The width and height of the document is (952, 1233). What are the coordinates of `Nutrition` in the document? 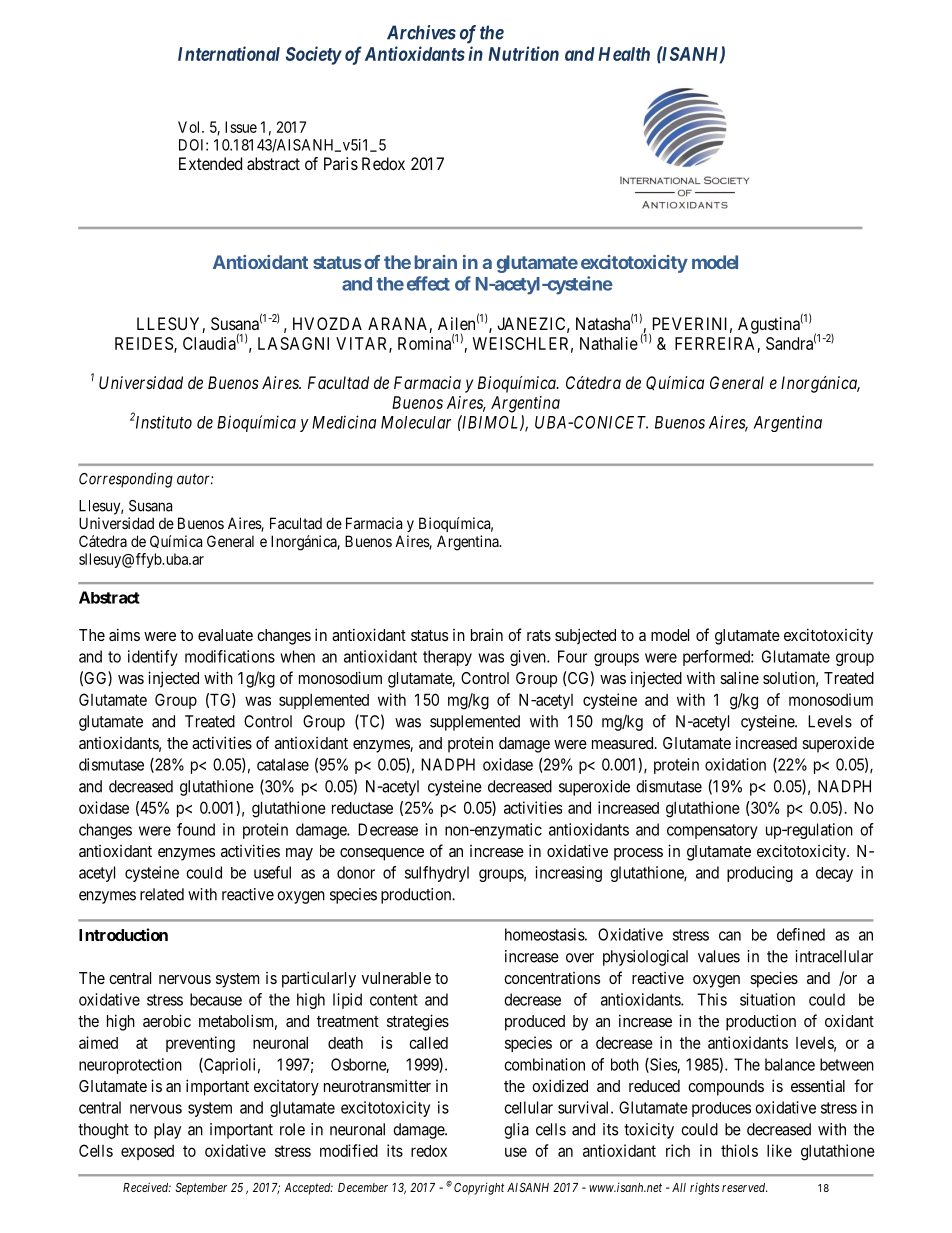 It's located at (523, 53).
